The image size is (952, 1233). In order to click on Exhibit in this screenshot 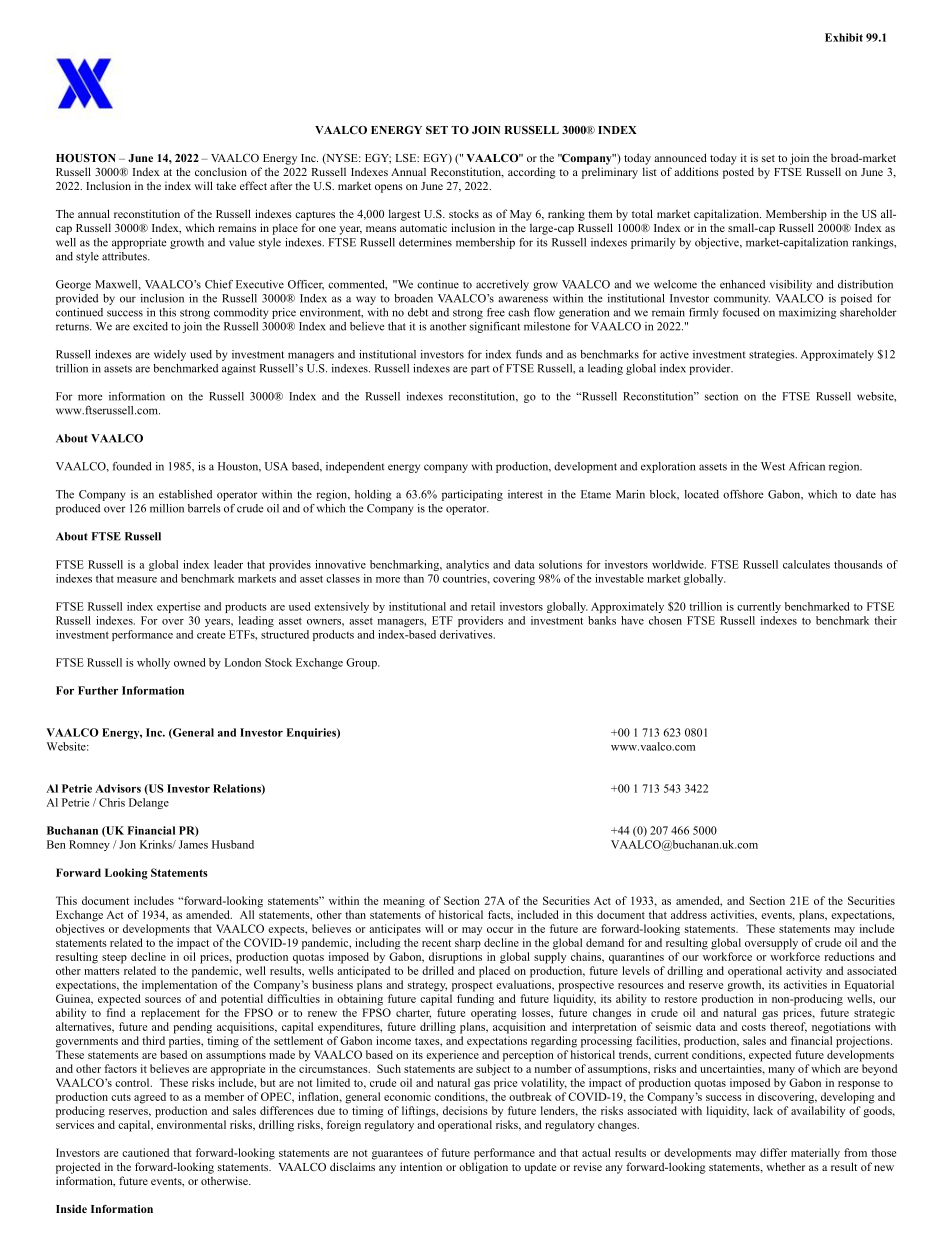, I will do `click(844, 37)`.
